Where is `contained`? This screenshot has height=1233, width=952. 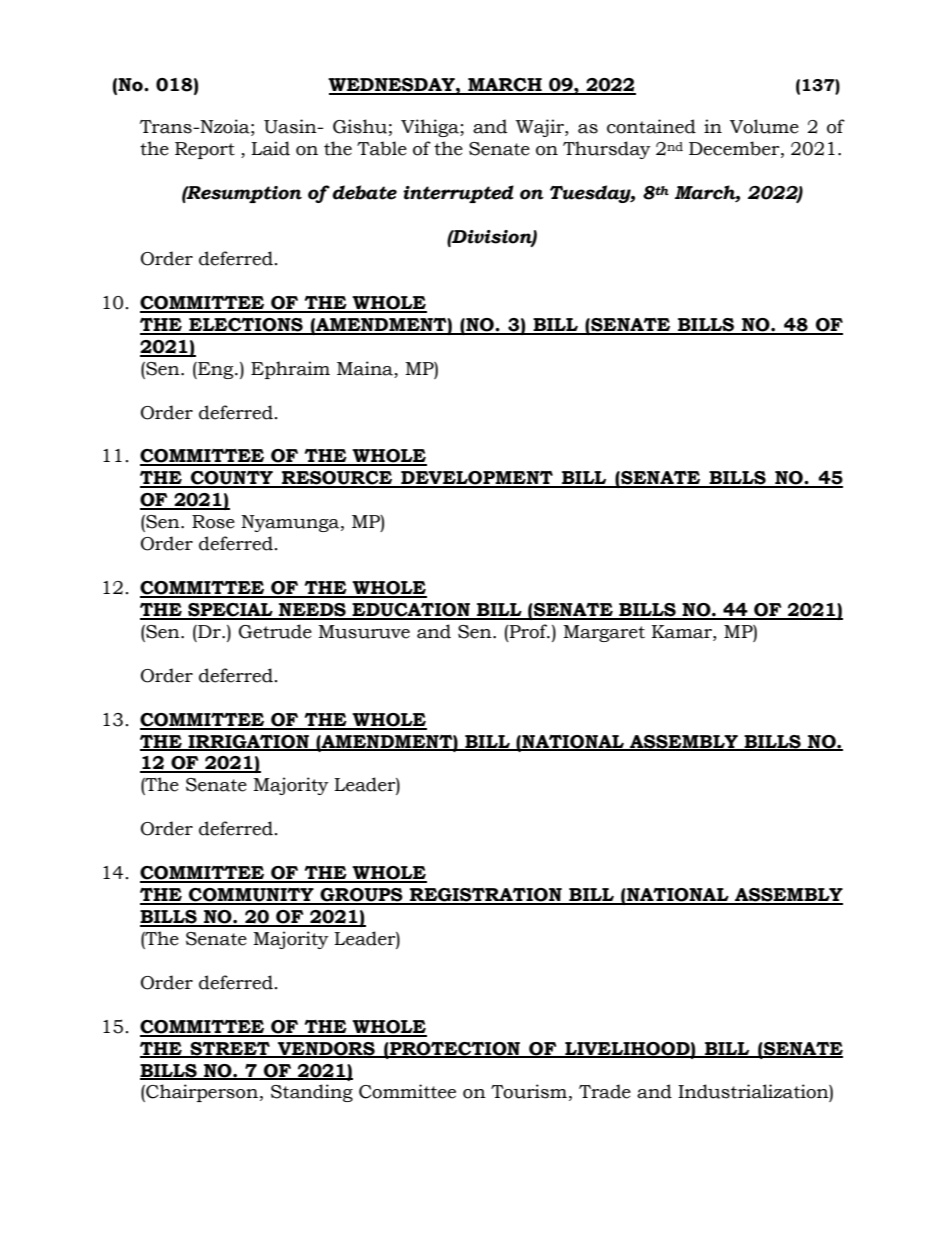 contained is located at coordinates (651, 126).
